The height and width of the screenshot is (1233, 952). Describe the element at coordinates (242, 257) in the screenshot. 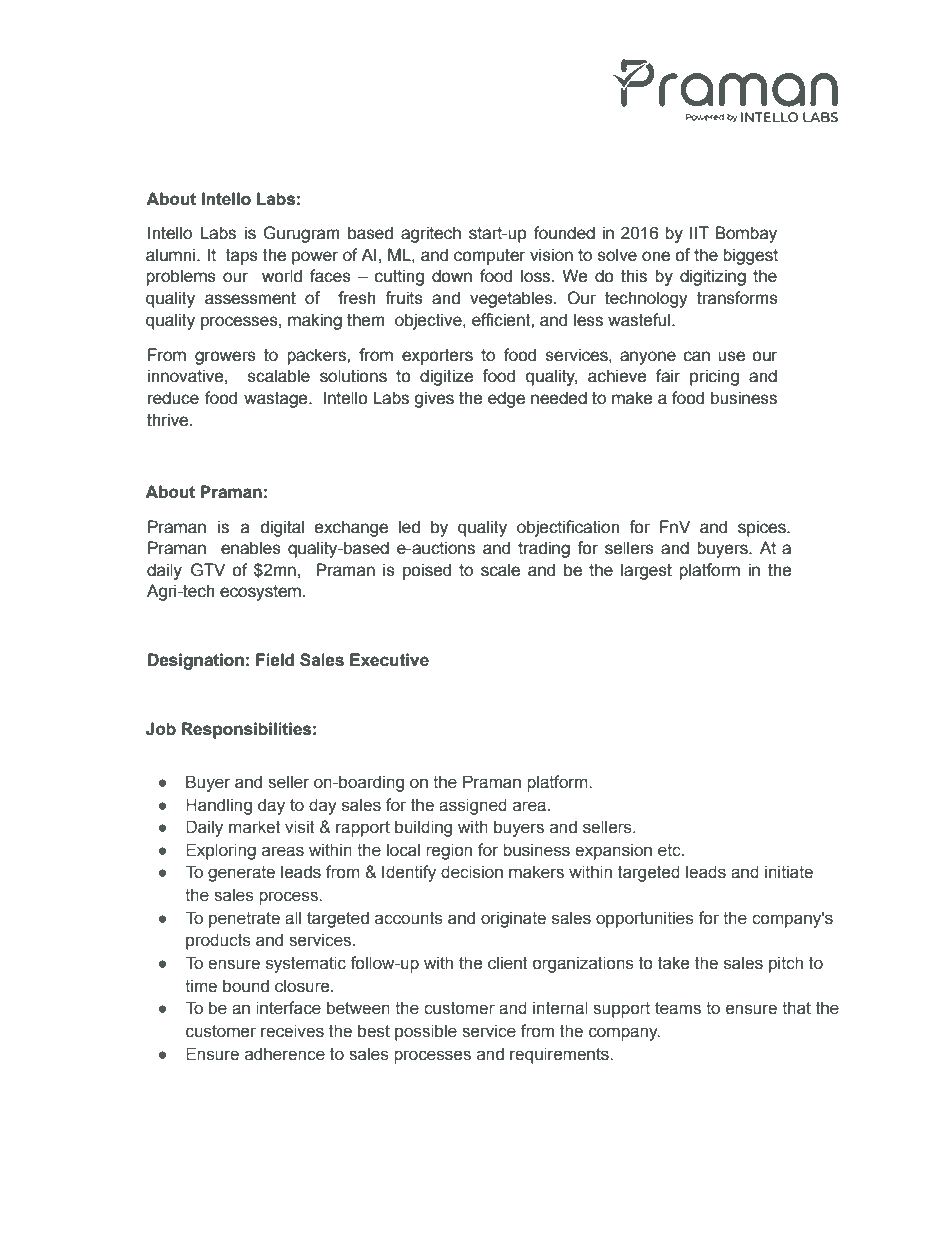

I see `taps` at that location.
